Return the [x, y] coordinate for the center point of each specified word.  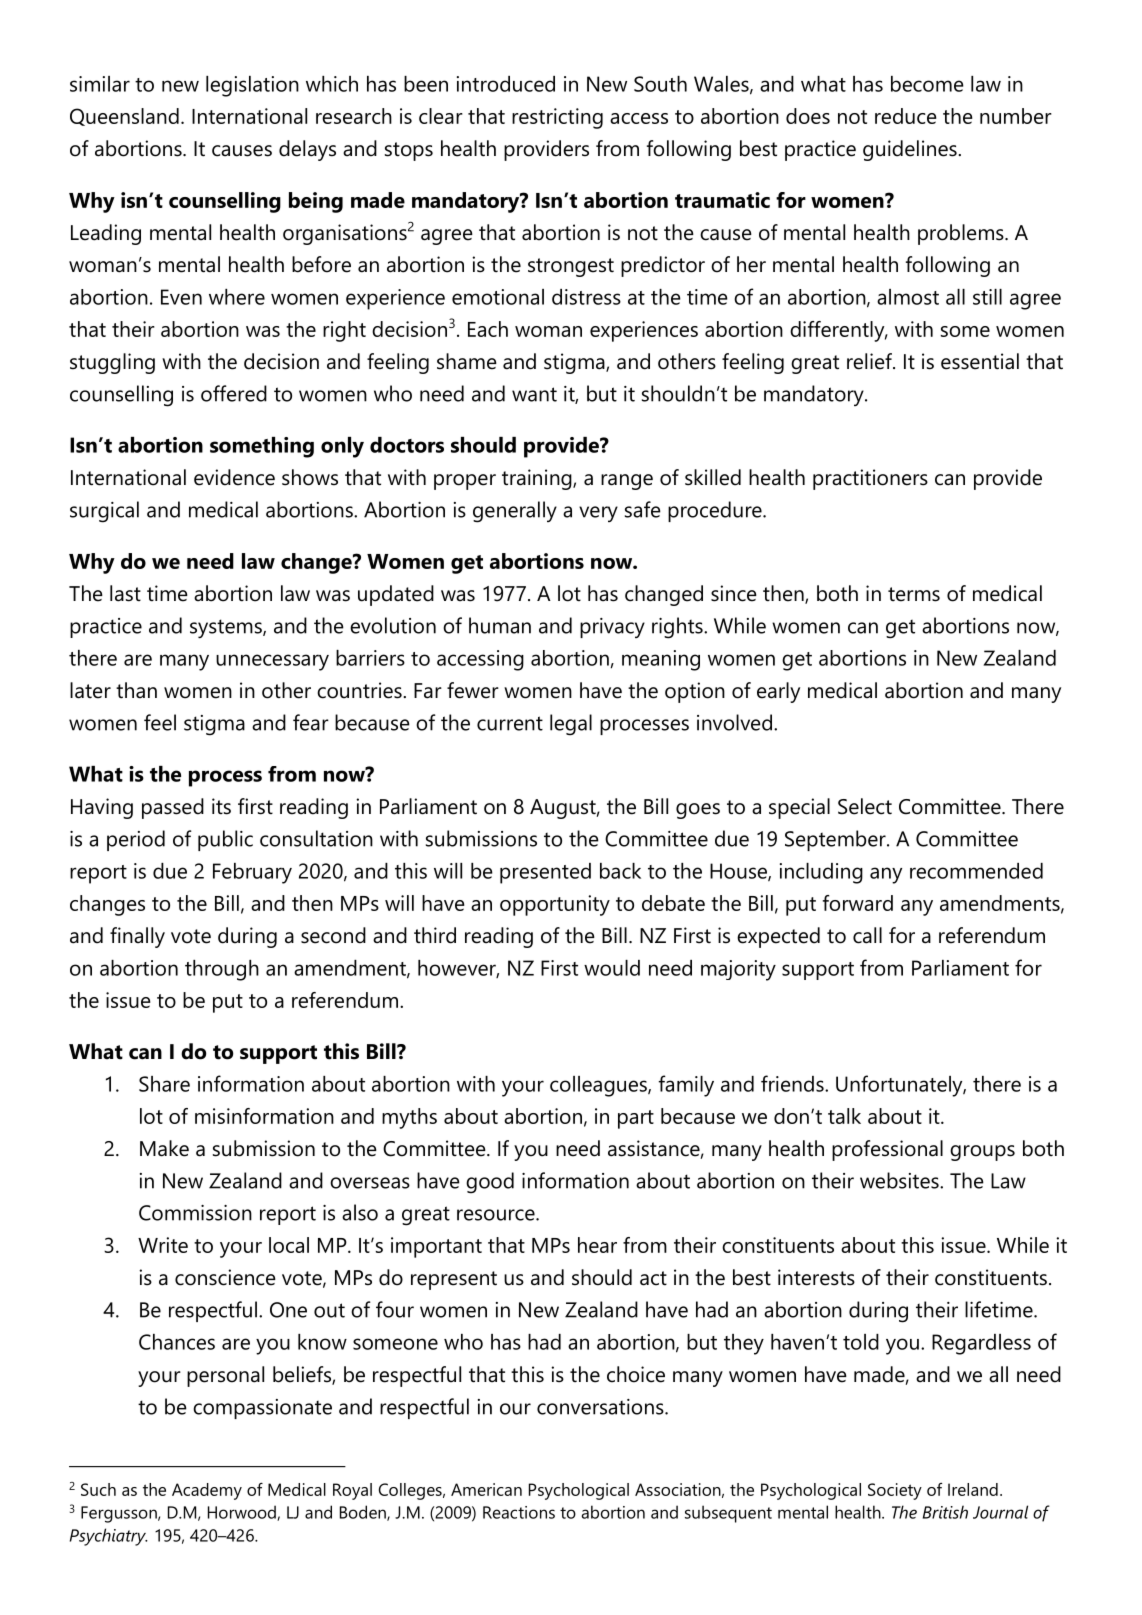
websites [900, 1180]
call [867, 935]
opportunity [555, 905]
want [534, 394]
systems [227, 629]
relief [870, 361]
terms [914, 594]
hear [597, 1245]
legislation [252, 86]
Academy [207, 1491]
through [222, 970]
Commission [195, 1213]
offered [234, 393]
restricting [557, 118]
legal [571, 725]
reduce [906, 116]
